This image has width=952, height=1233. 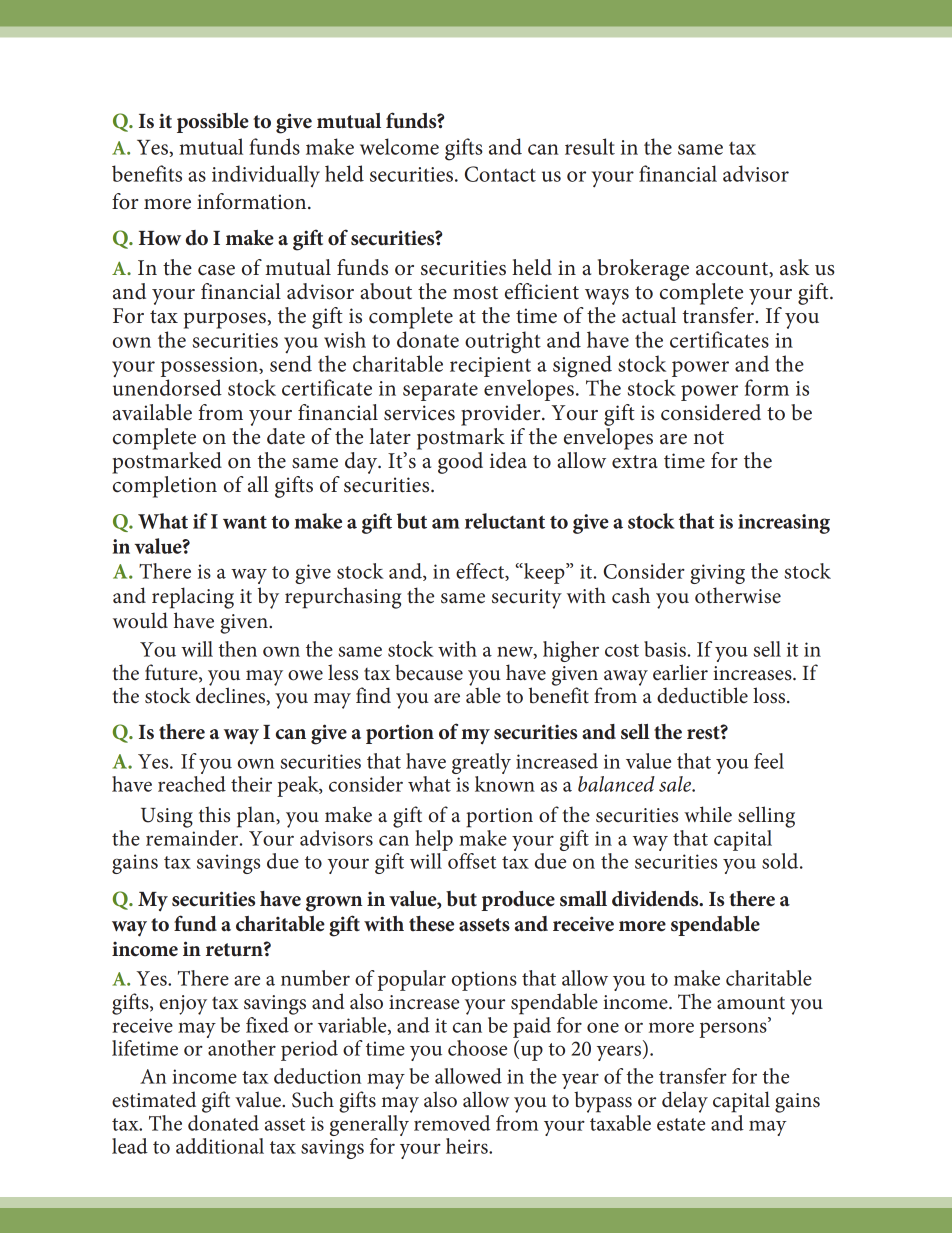 I want to click on then, so click(x=237, y=649).
